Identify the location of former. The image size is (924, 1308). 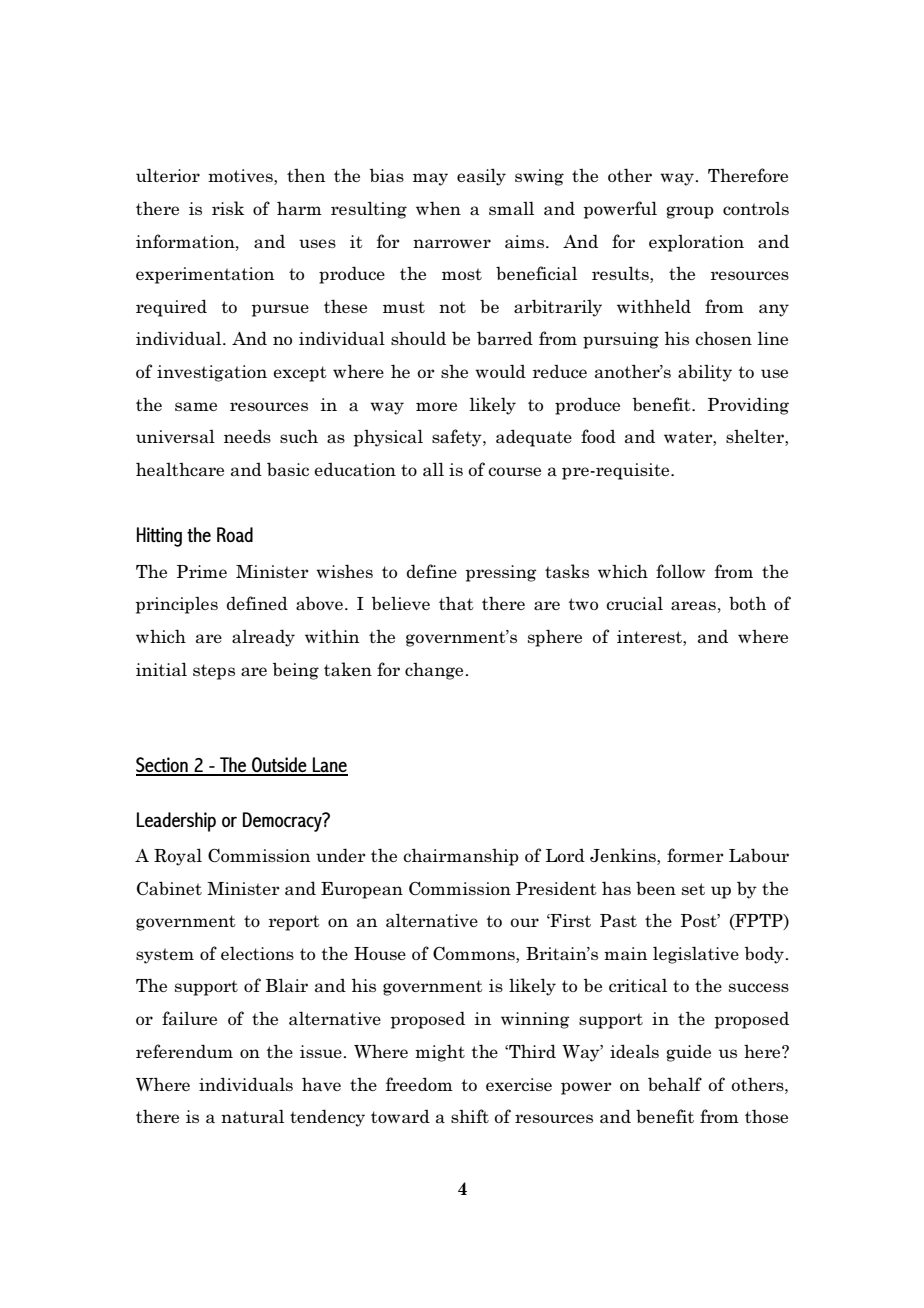
(695, 855).
